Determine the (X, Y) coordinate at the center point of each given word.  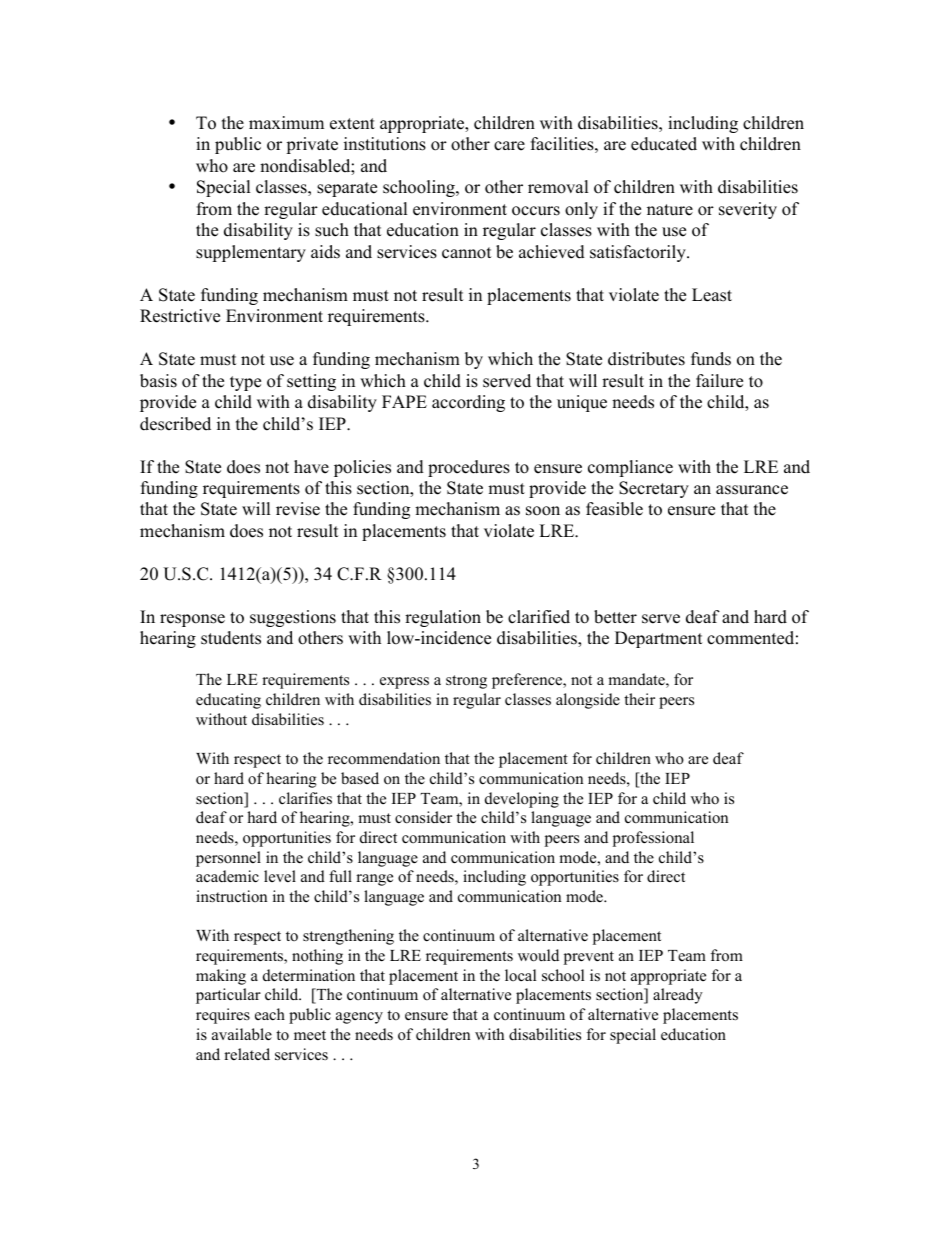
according (468, 403)
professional (653, 839)
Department (659, 639)
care (509, 146)
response (192, 620)
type (245, 383)
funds (711, 359)
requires (223, 1016)
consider (423, 817)
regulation (443, 618)
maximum (286, 123)
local (520, 975)
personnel (228, 859)
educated (664, 144)
